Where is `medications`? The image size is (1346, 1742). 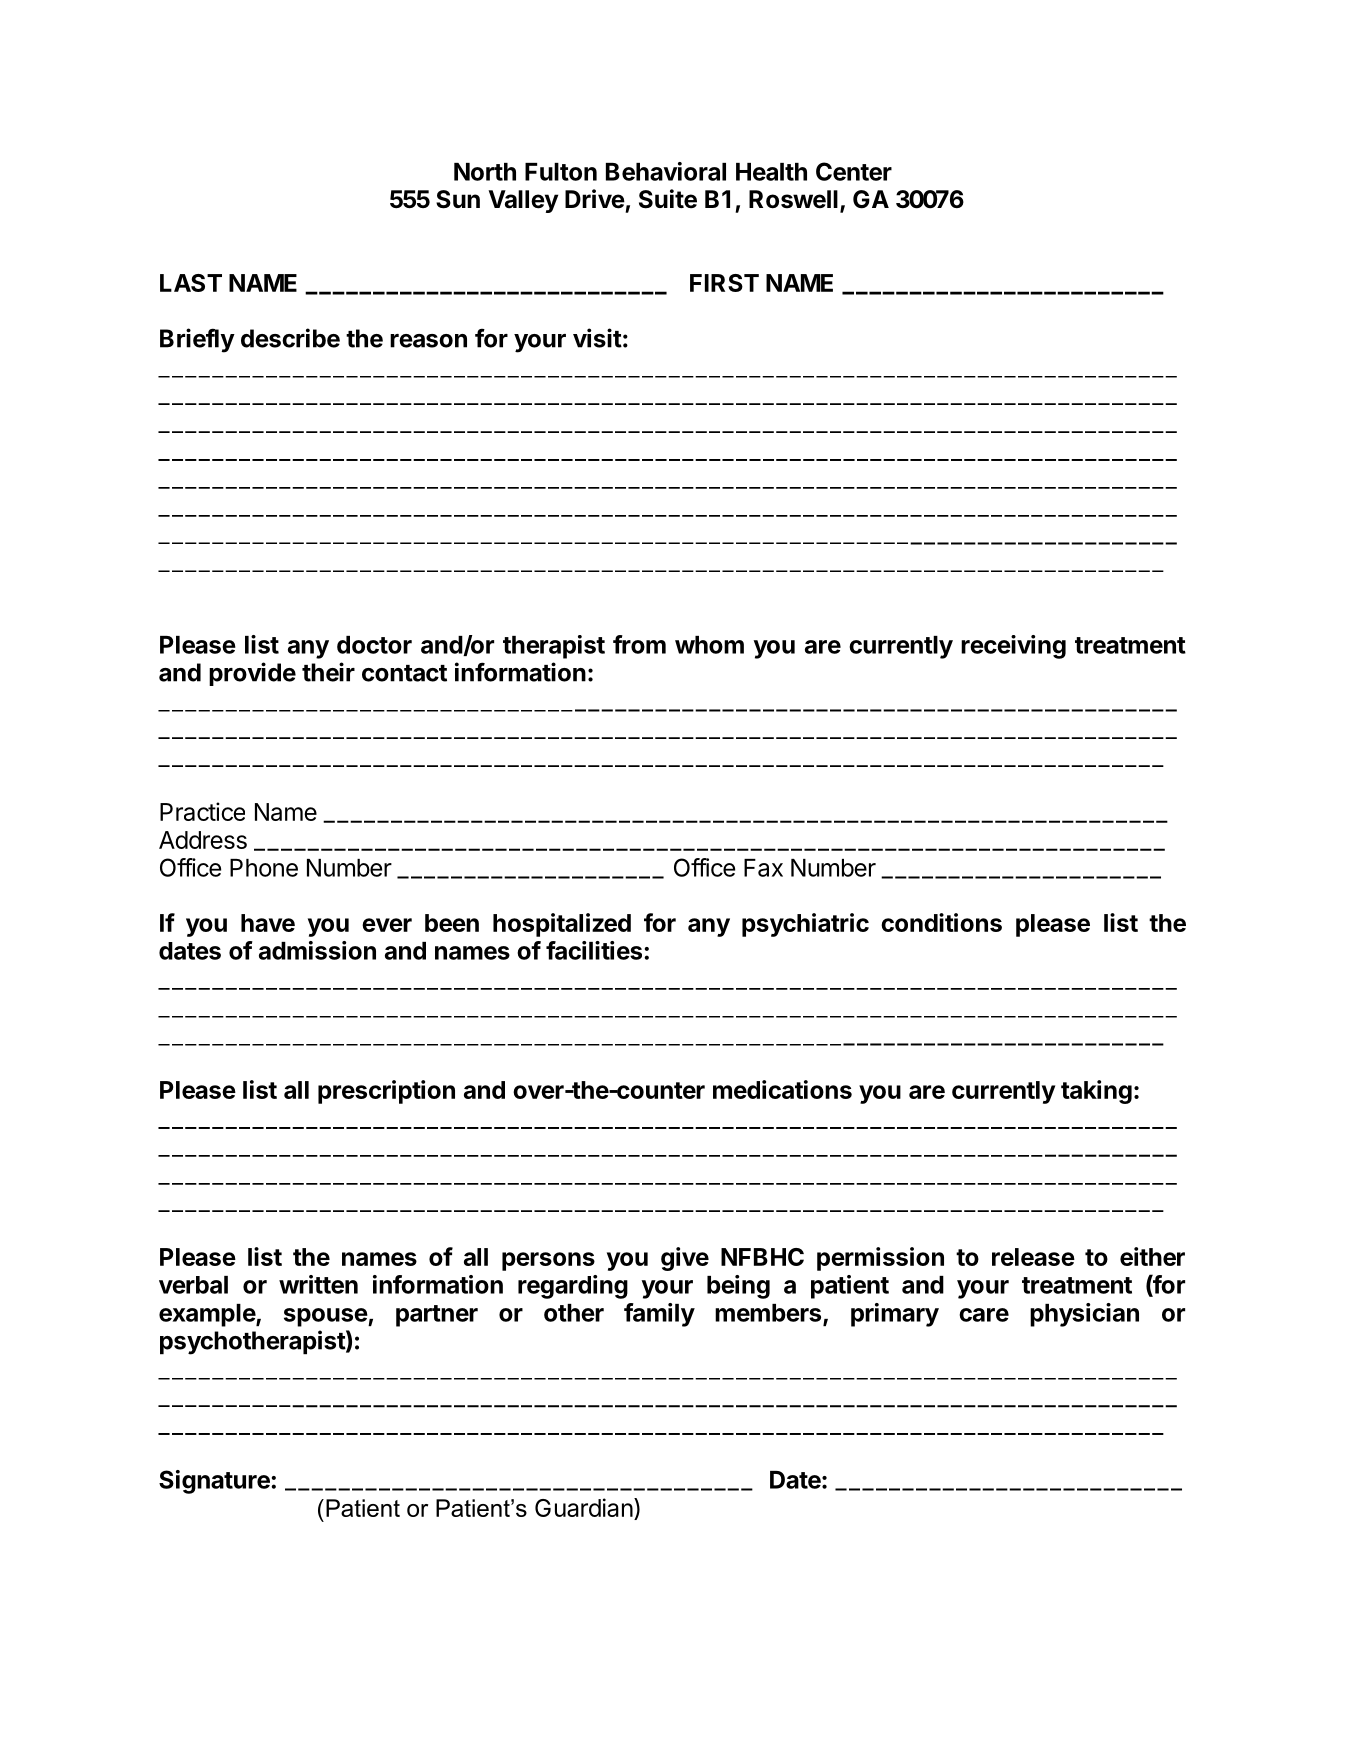
medications is located at coordinates (782, 1089).
